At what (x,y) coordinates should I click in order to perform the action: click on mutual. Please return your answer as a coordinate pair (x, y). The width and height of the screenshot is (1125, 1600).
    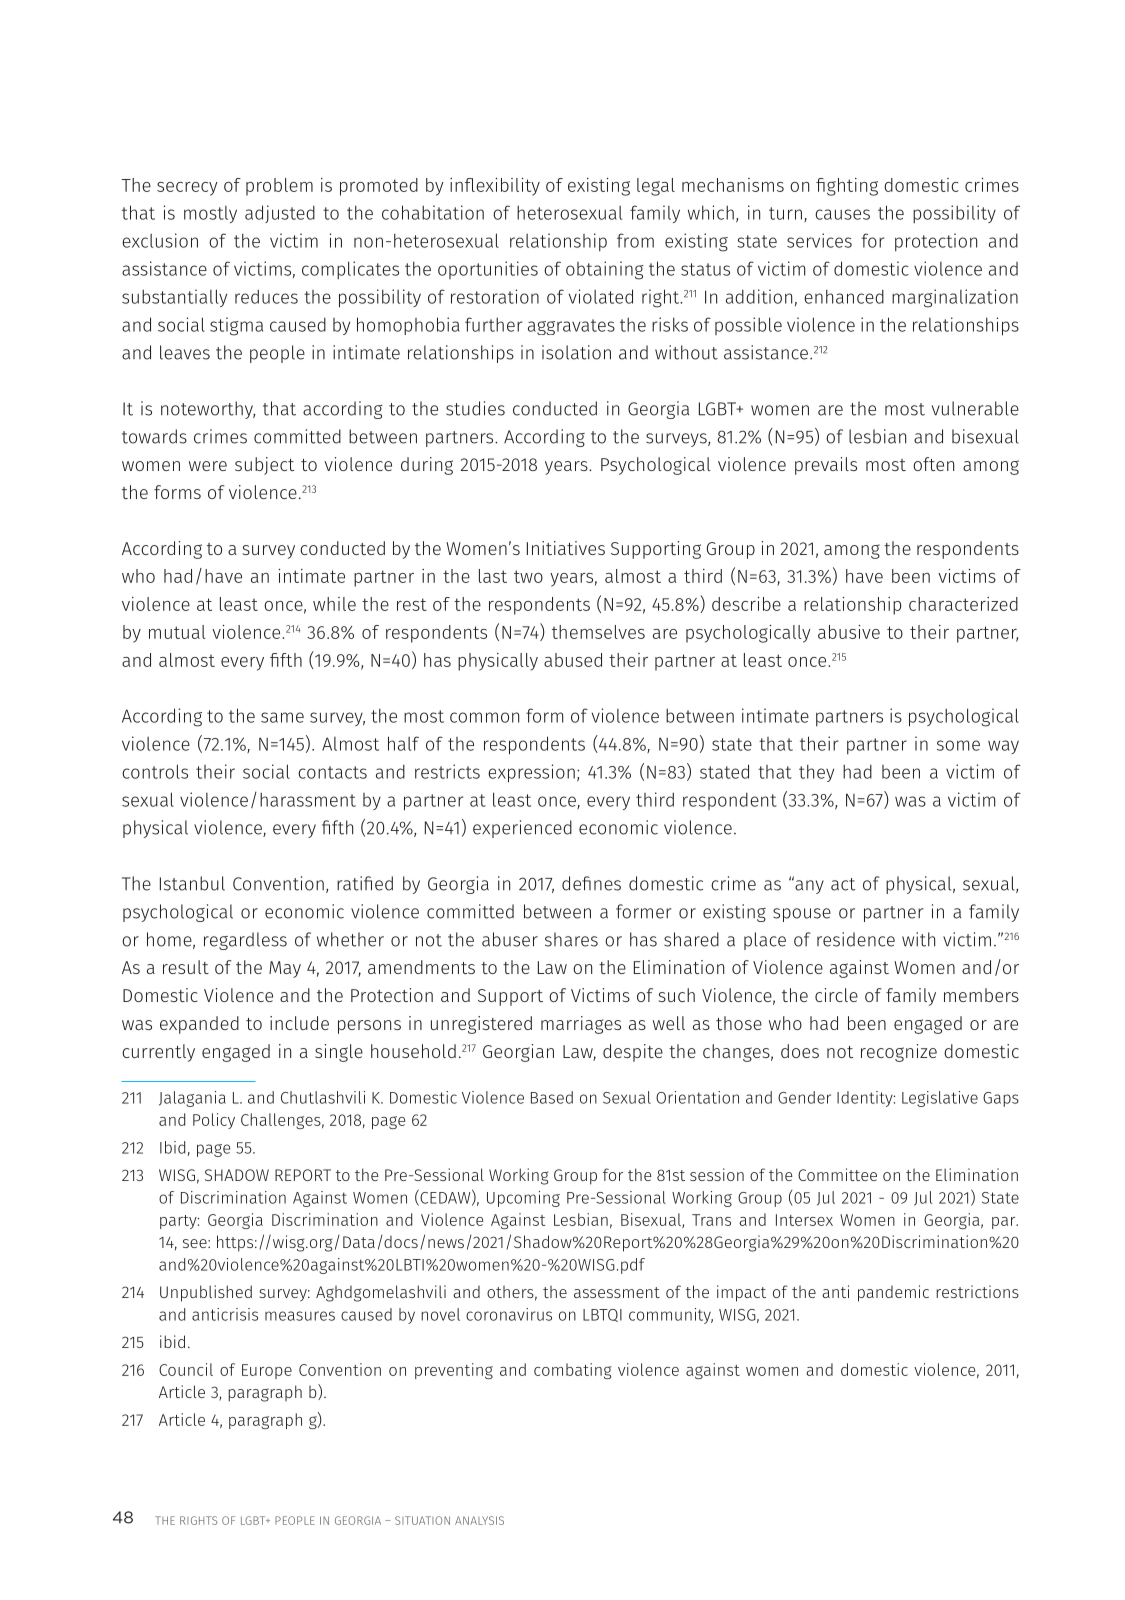
    Looking at the image, I should click on (177, 632).
